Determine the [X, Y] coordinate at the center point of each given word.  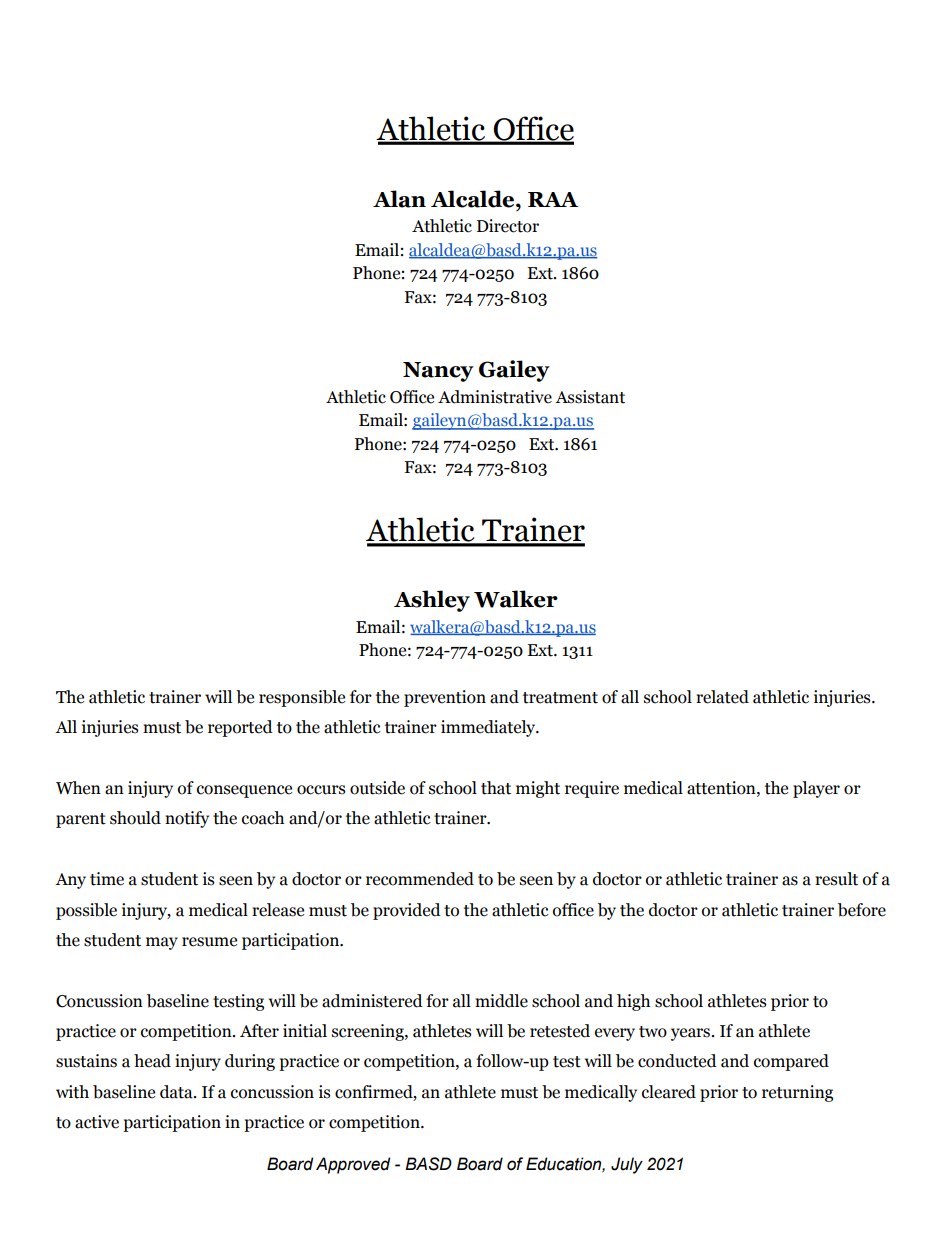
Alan [399, 199]
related [722, 697]
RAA [553, 199]
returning [797, 1093]
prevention [445, 698]
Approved [353, 1165]
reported [240, 728]
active [97, 1122]
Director [508, 226]
